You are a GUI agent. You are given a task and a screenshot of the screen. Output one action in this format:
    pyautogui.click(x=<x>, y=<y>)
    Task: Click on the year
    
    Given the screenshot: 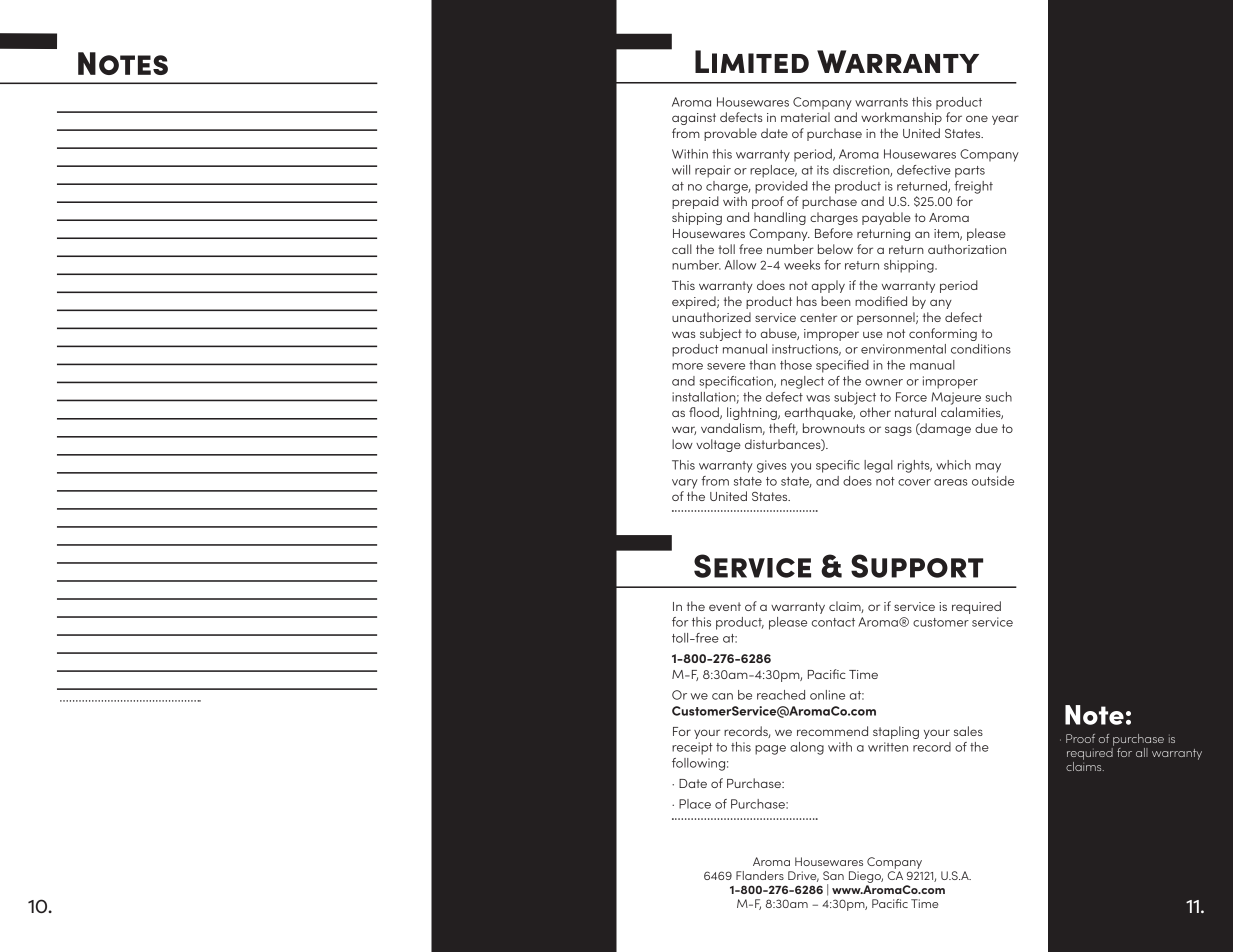 What is the action you would take?
    pyautogui.click(x=1005, y=120)
